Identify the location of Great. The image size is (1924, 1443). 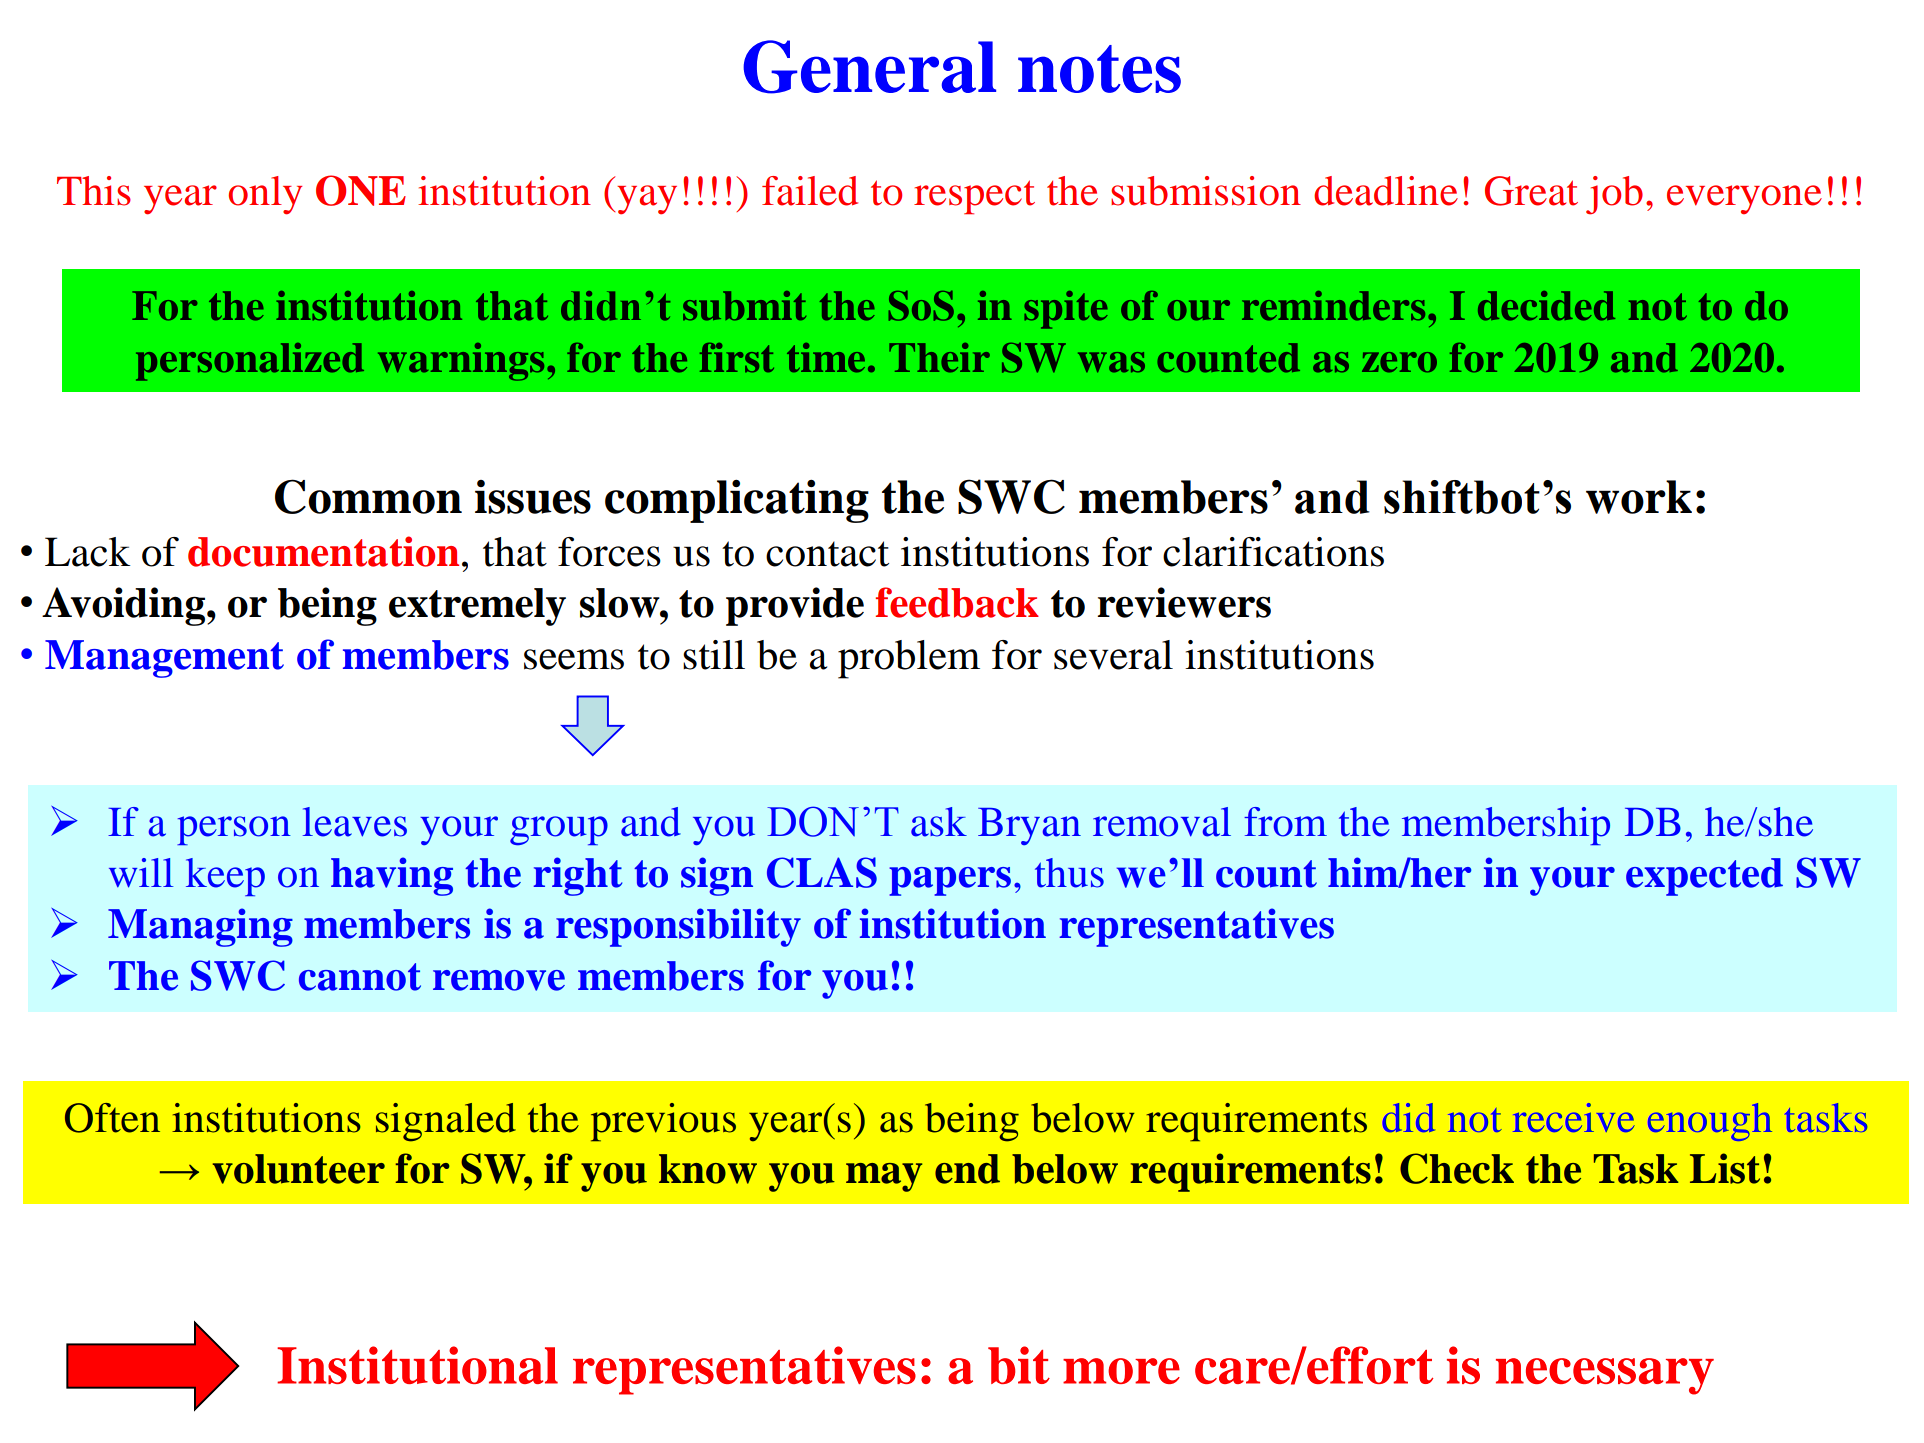
(1531, 191).
